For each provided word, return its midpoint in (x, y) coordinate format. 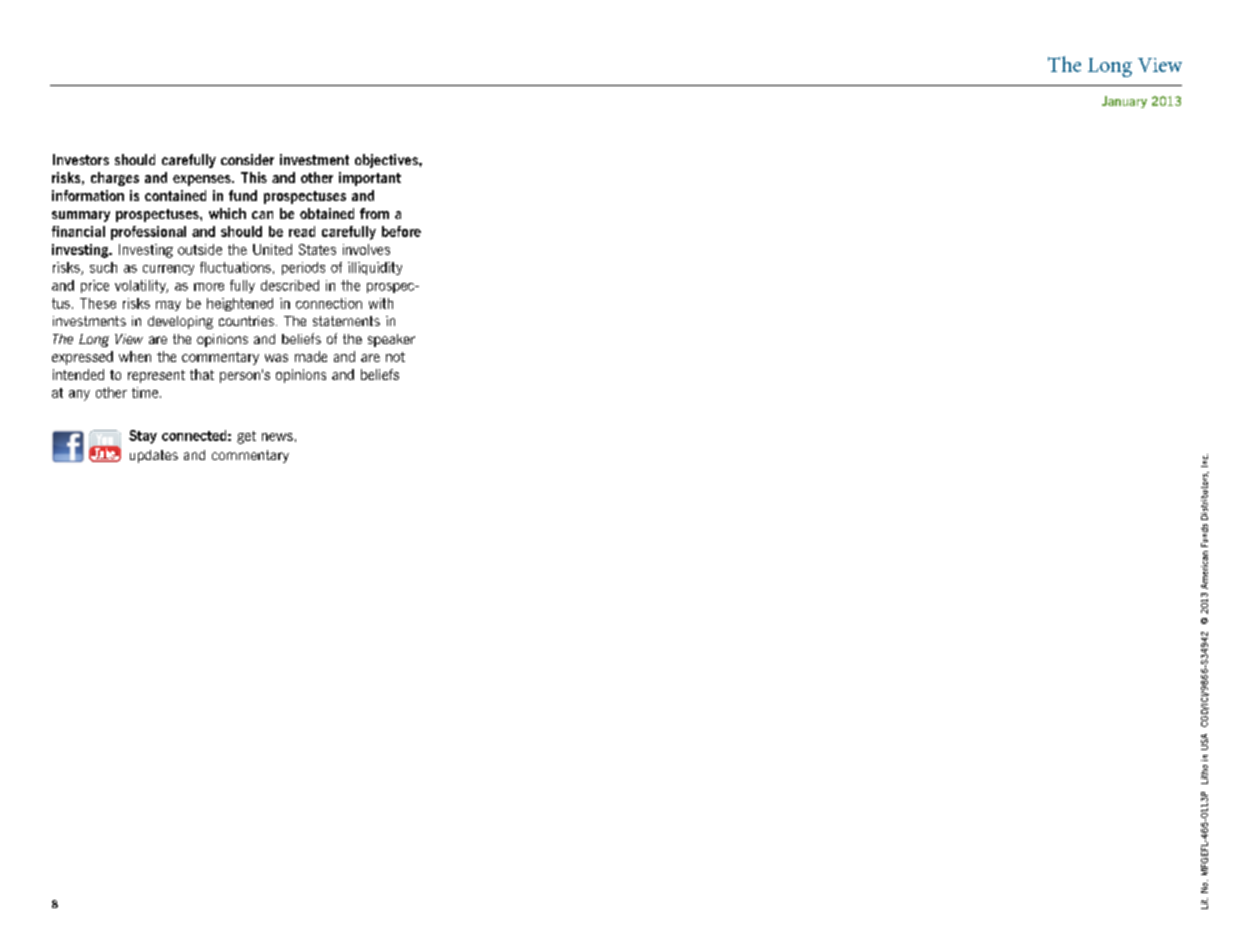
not (395, 357)
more (209, 287)
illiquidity (375, 268)
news (277, 437)
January (1124, 102)
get (246, 437)
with (381, 303)
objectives (387, 161)
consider (247, 159)
